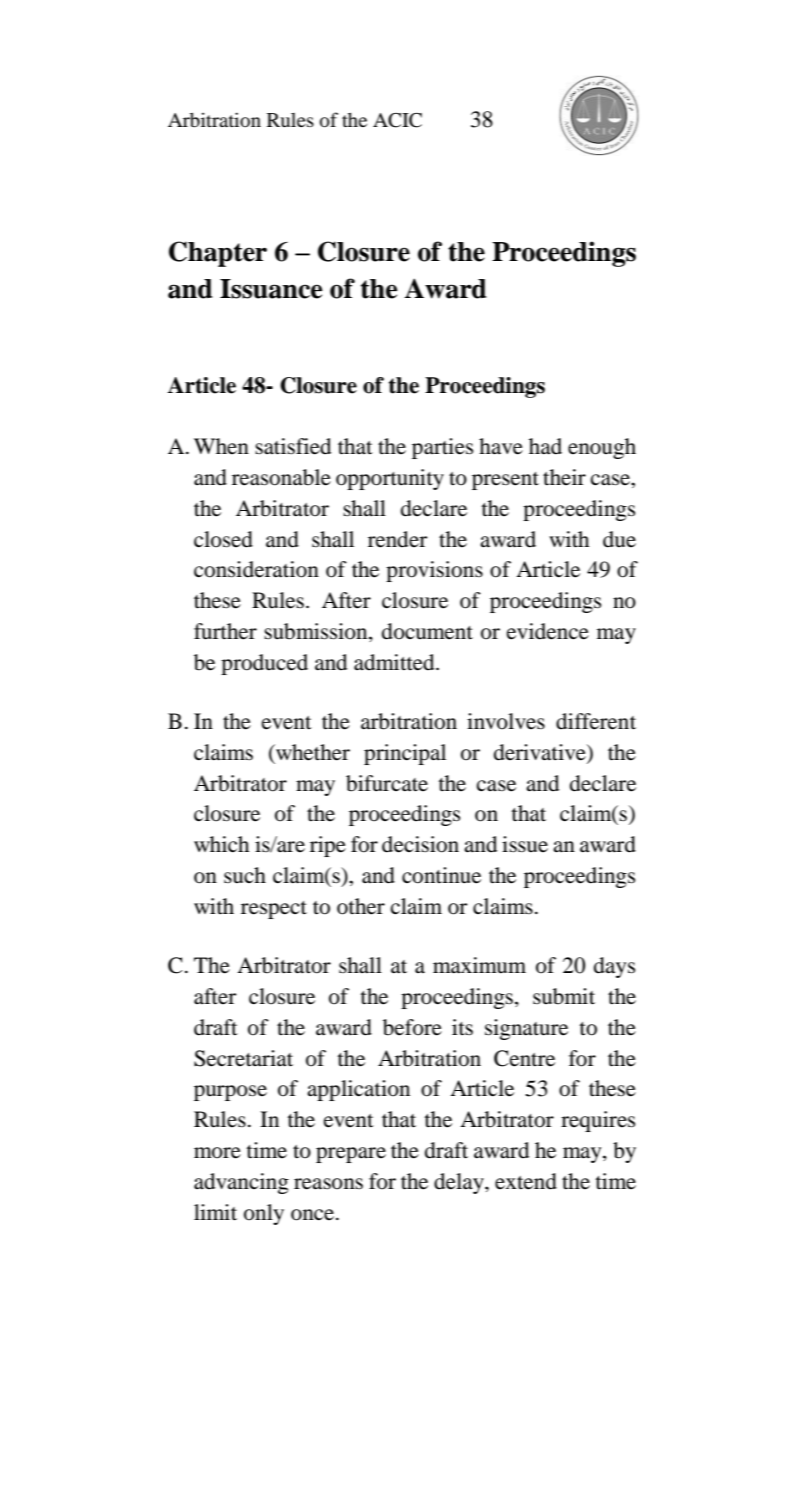 This screenshot has height=1512, width=806. What do you see at coordinates (390, 479) in the screenshot?
I see `opportunity` at bounding box center [390, 479].
